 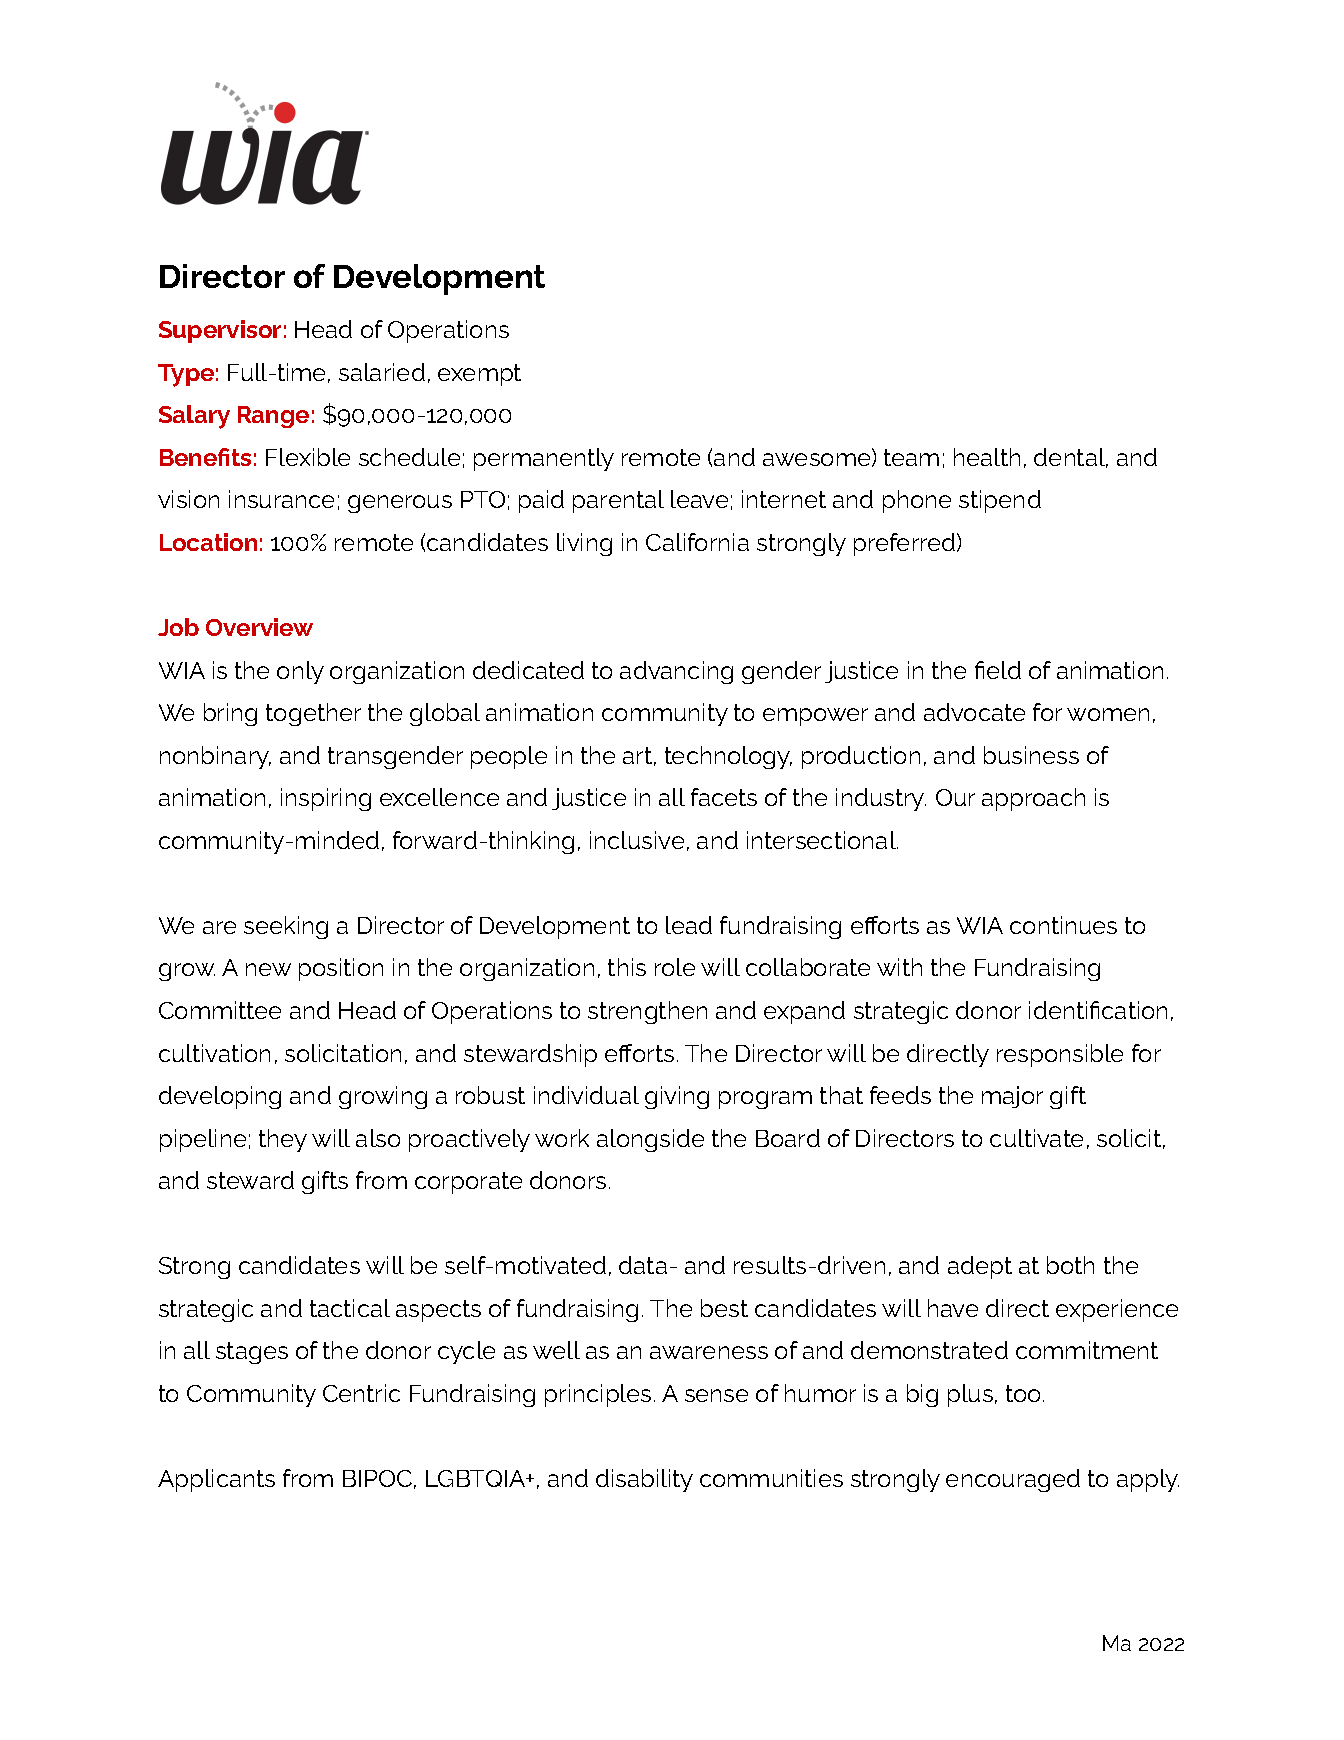 What do you see at coordinates (644, 1480) in the screenshot?
I see `disability` at bounding box center [644, 1480].
